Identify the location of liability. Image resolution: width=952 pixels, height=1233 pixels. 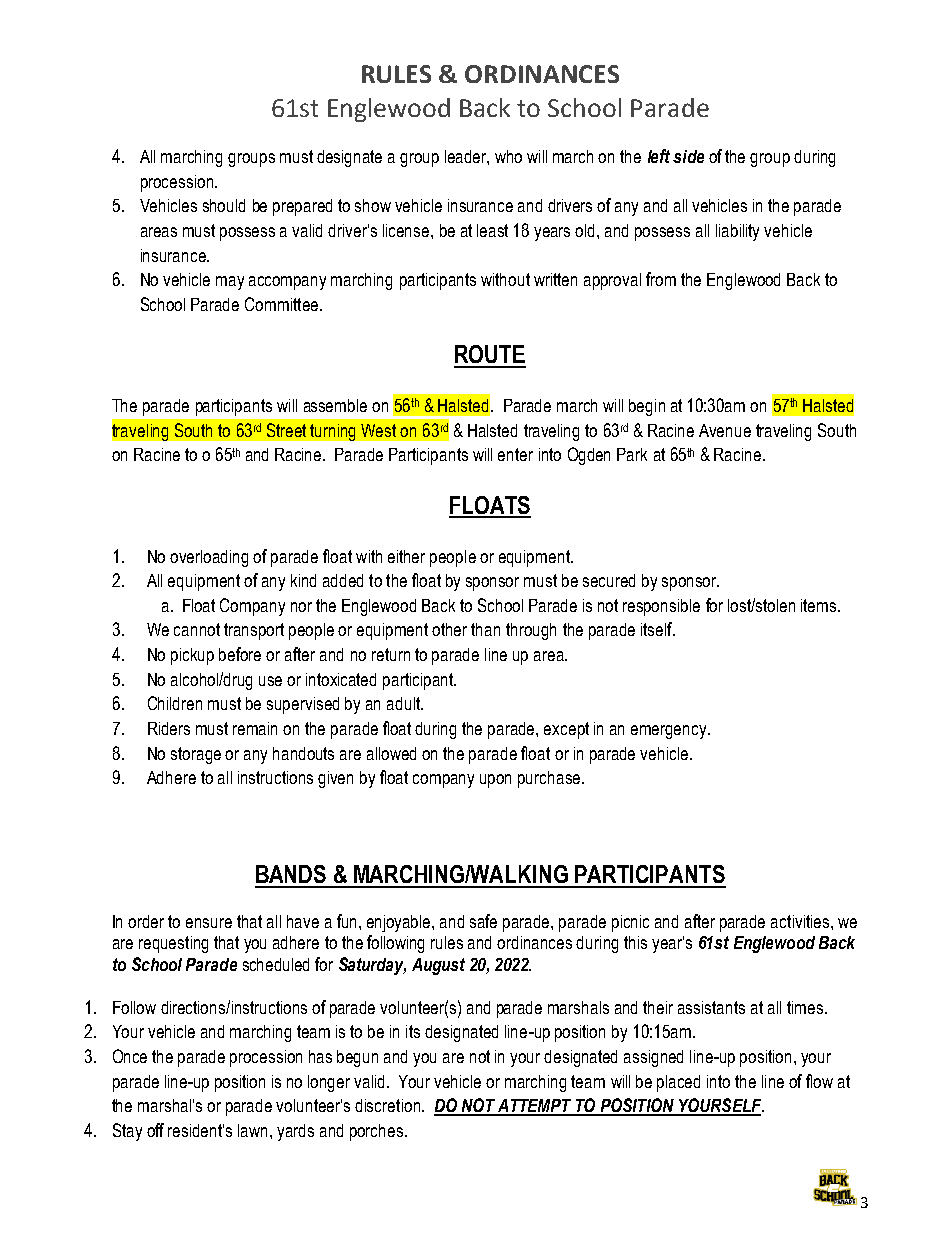
(737, 232).
